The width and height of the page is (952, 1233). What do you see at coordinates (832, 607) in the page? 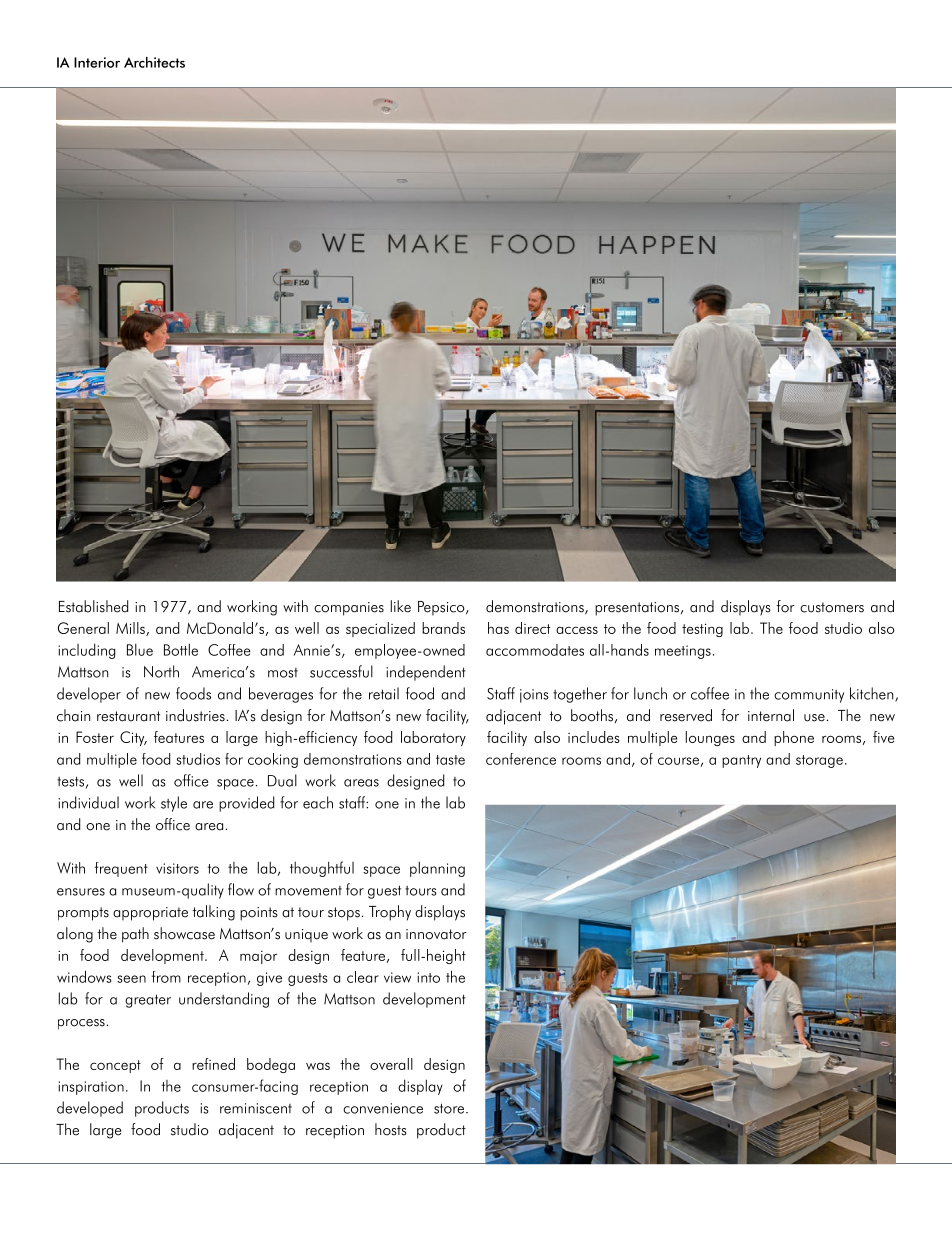
I see `customers` at bounding box center [832, 607].
